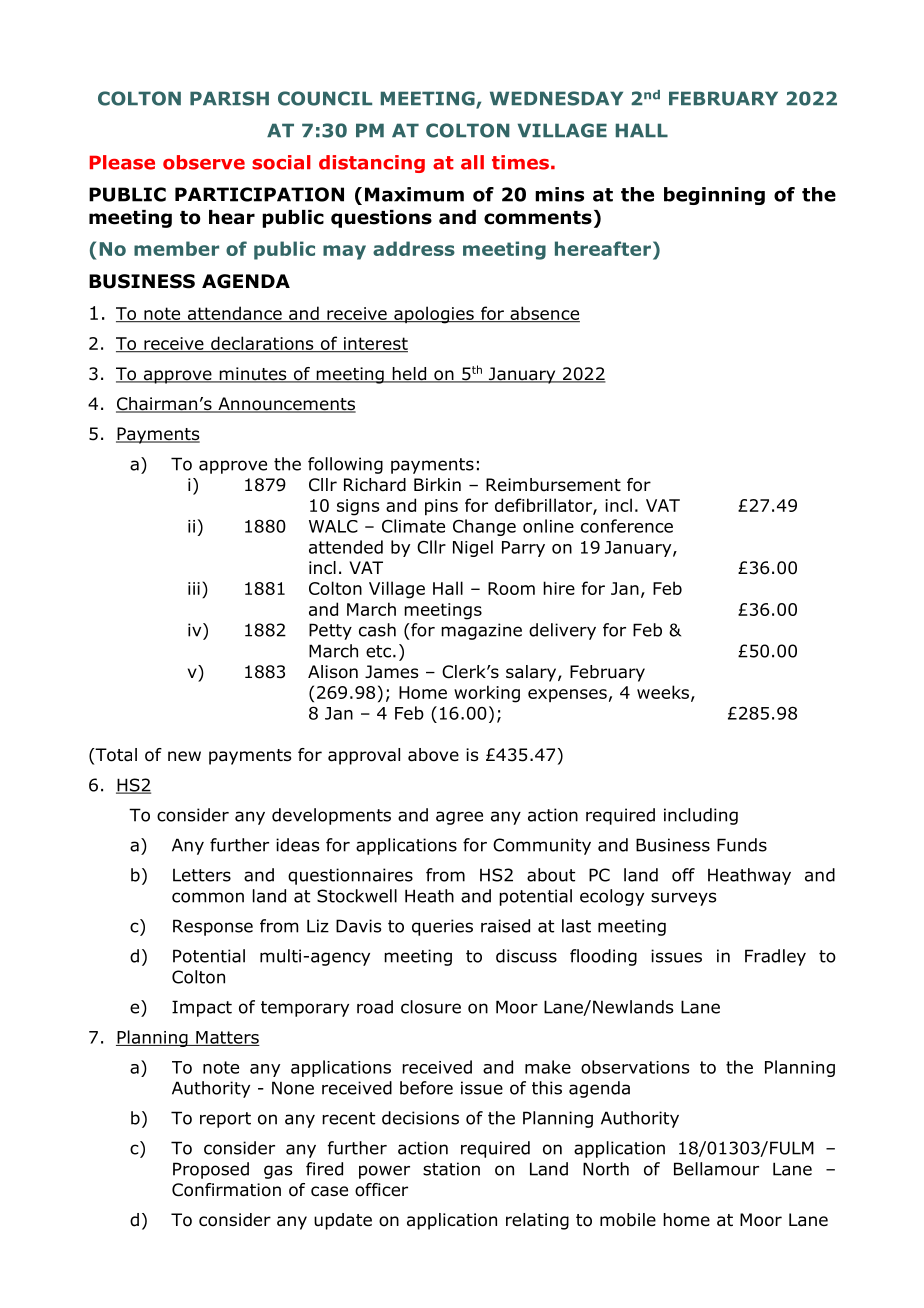  What do you see at coordinates (714, 196) in the page?
I see `beginning` at bounding box center [714, 196].
